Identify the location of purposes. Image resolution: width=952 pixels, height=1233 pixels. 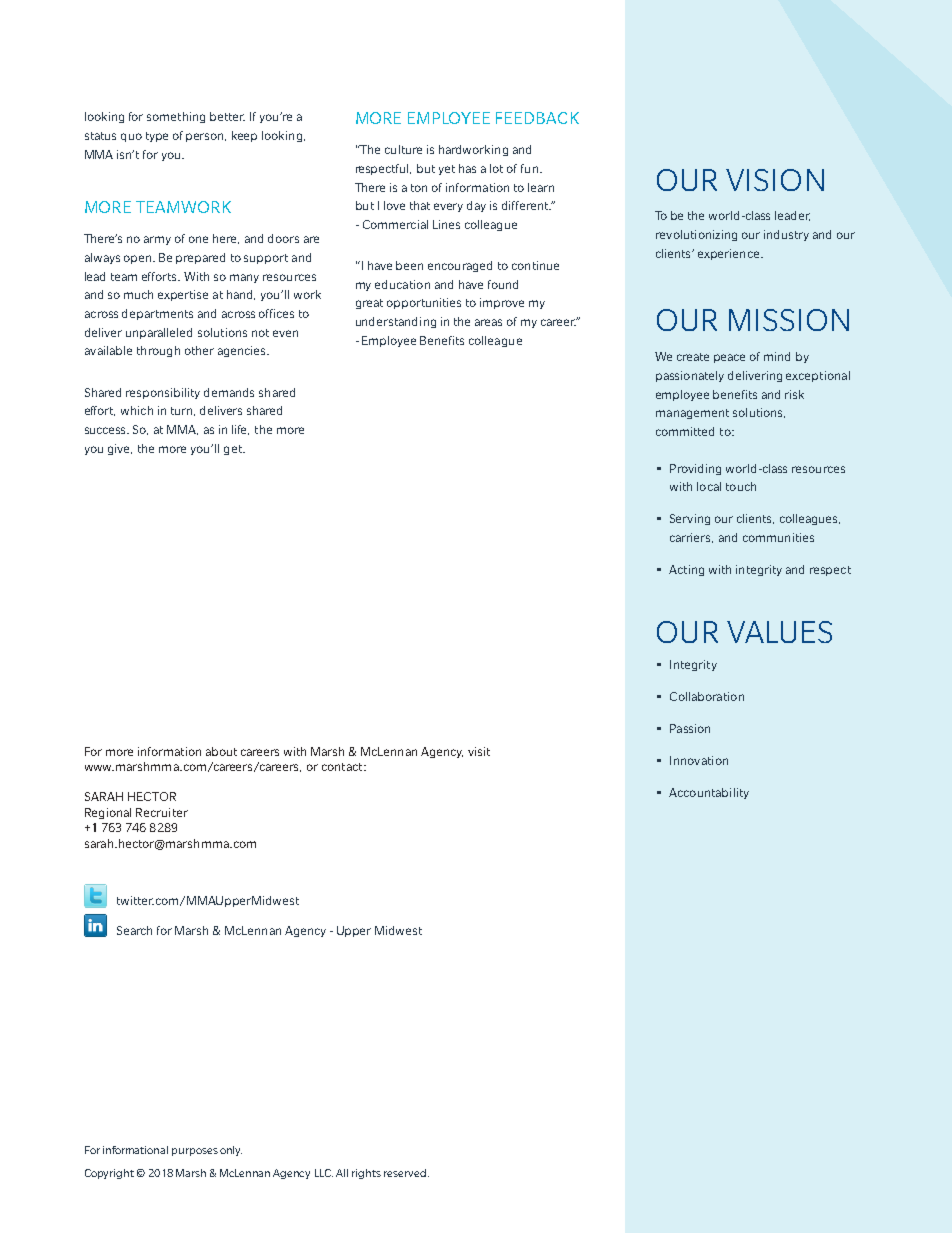
(195, 1152).
